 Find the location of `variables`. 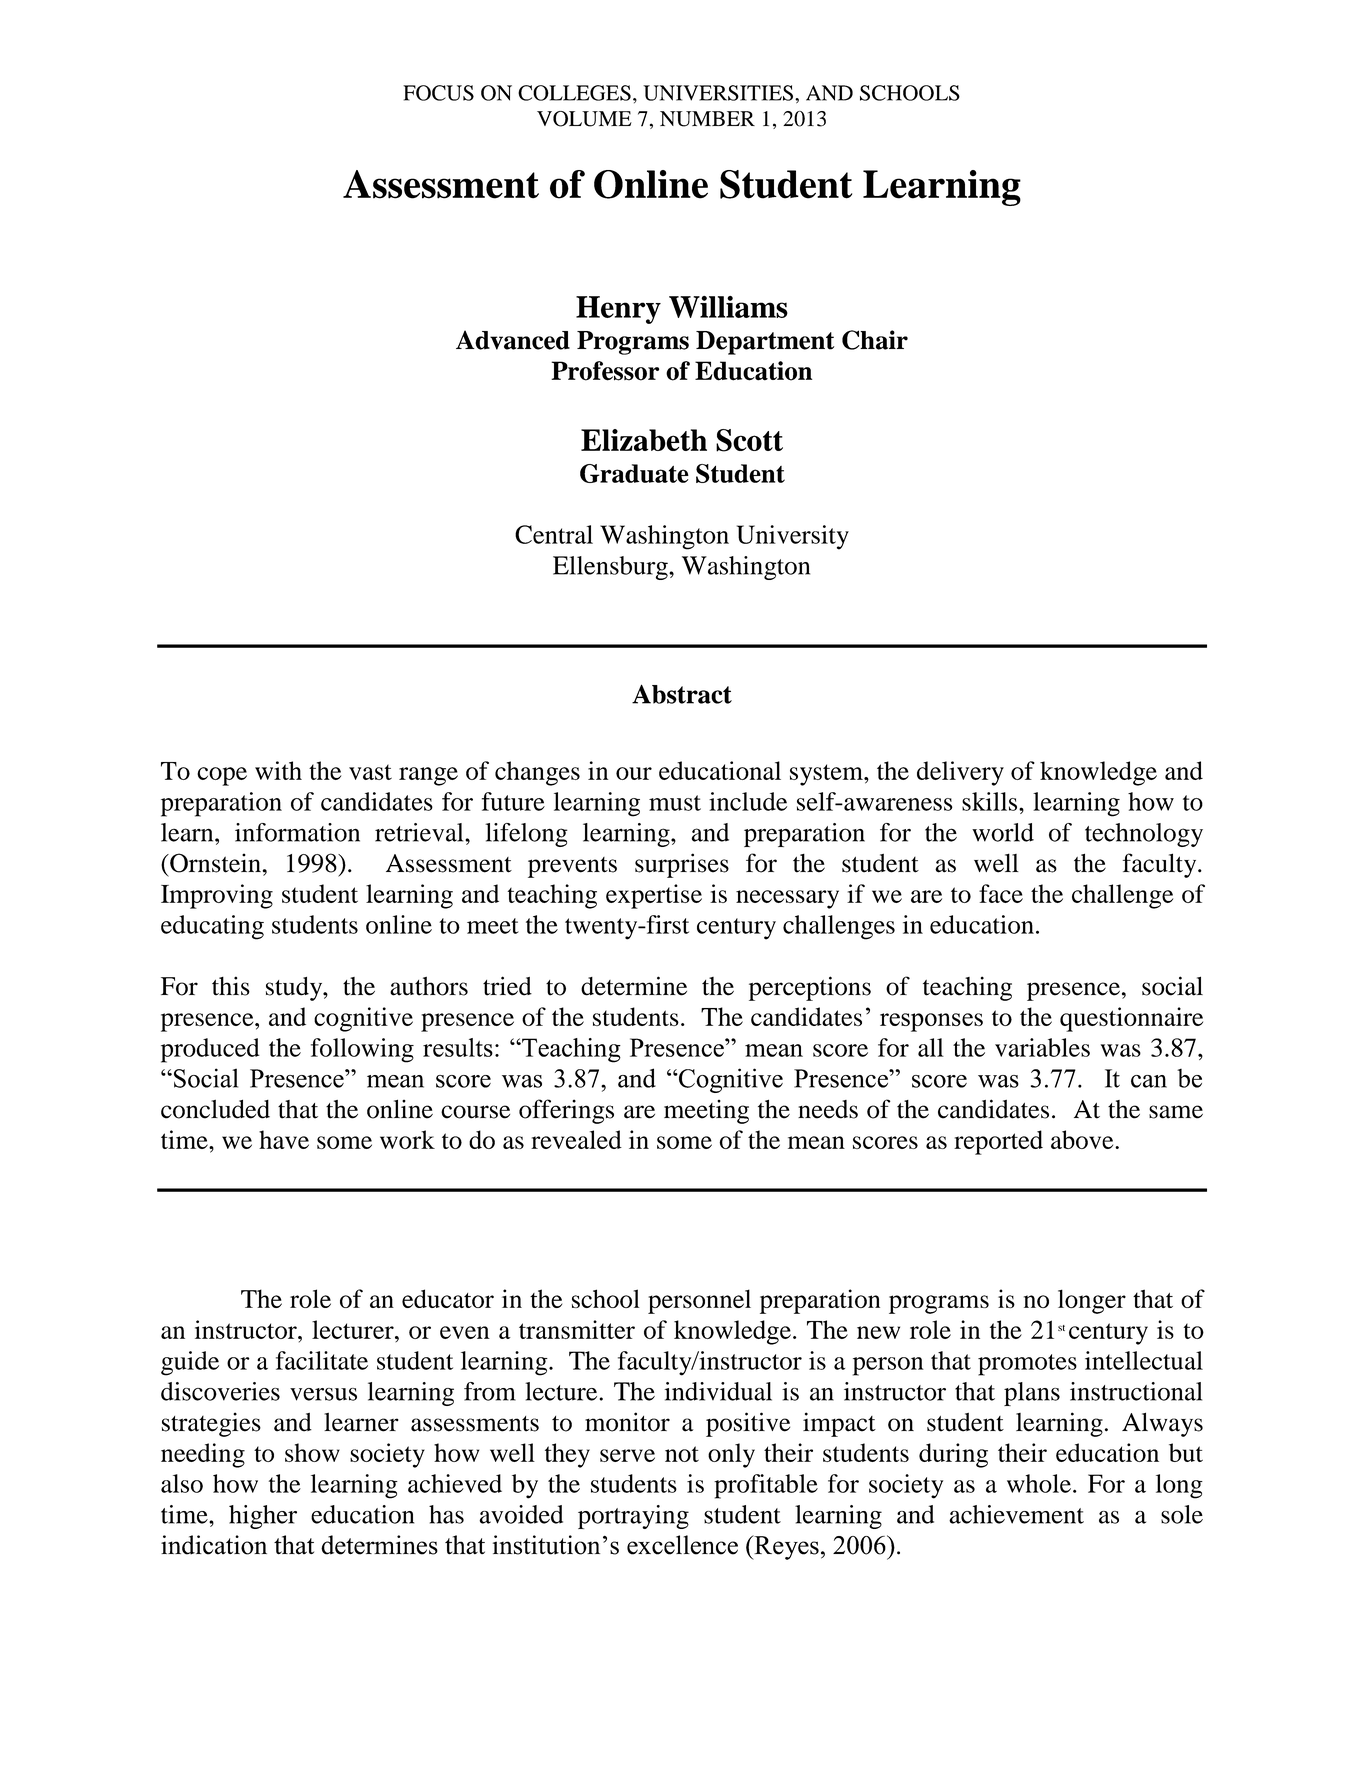

variables is located at coordinates (1042, 1047).
